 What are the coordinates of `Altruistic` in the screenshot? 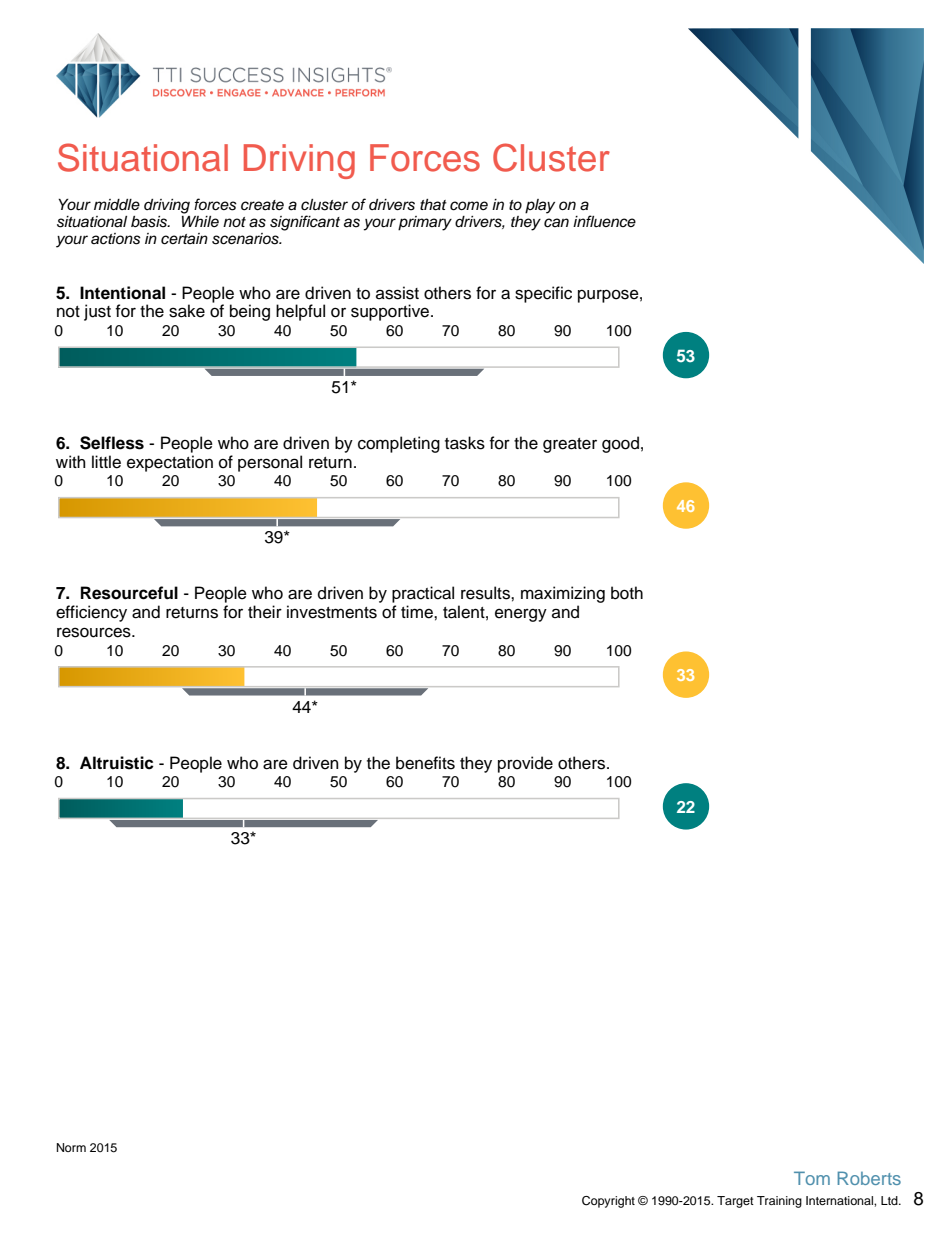 It's located at (117, 763).
